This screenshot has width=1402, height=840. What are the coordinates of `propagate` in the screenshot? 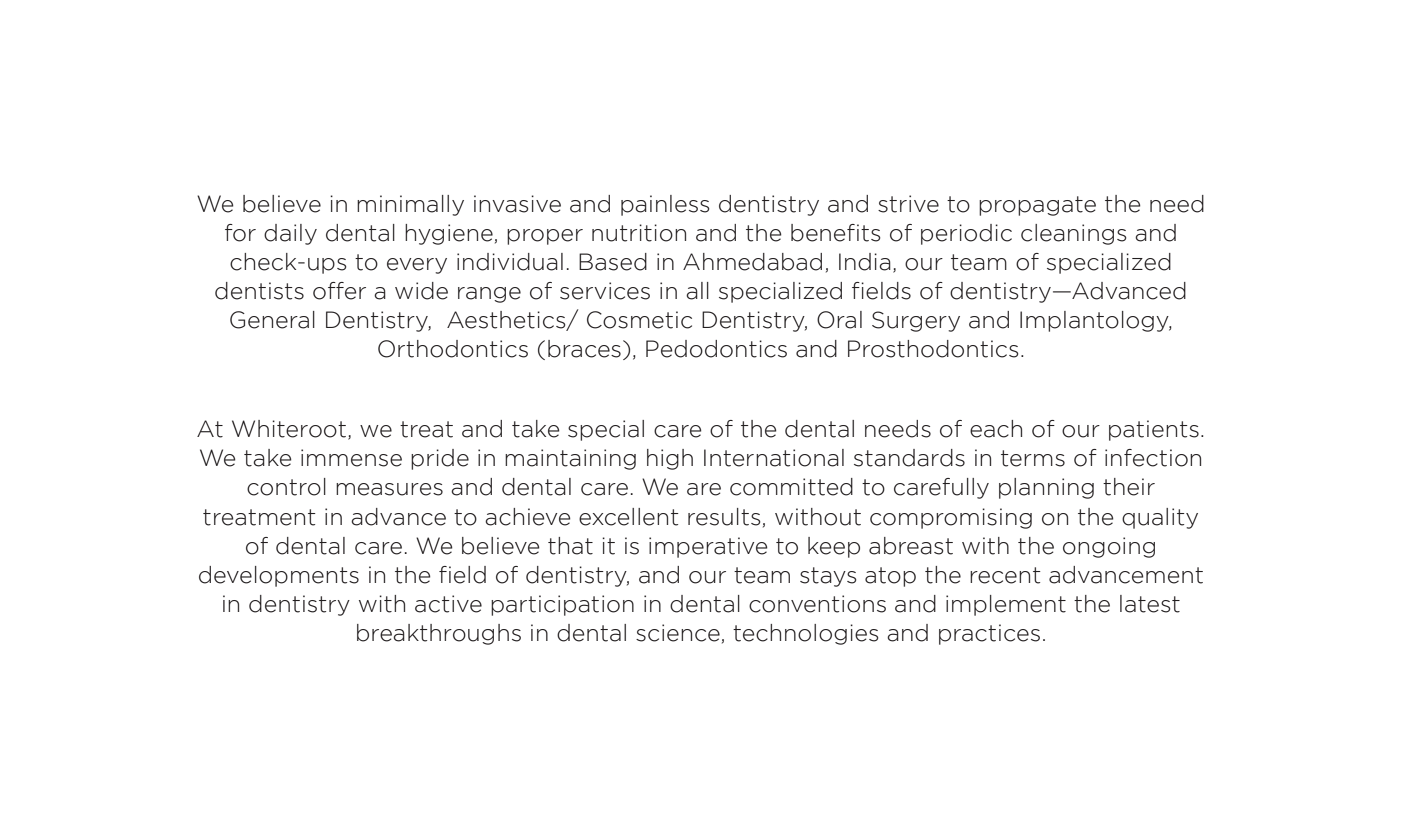 It's located at (1037, 206).
